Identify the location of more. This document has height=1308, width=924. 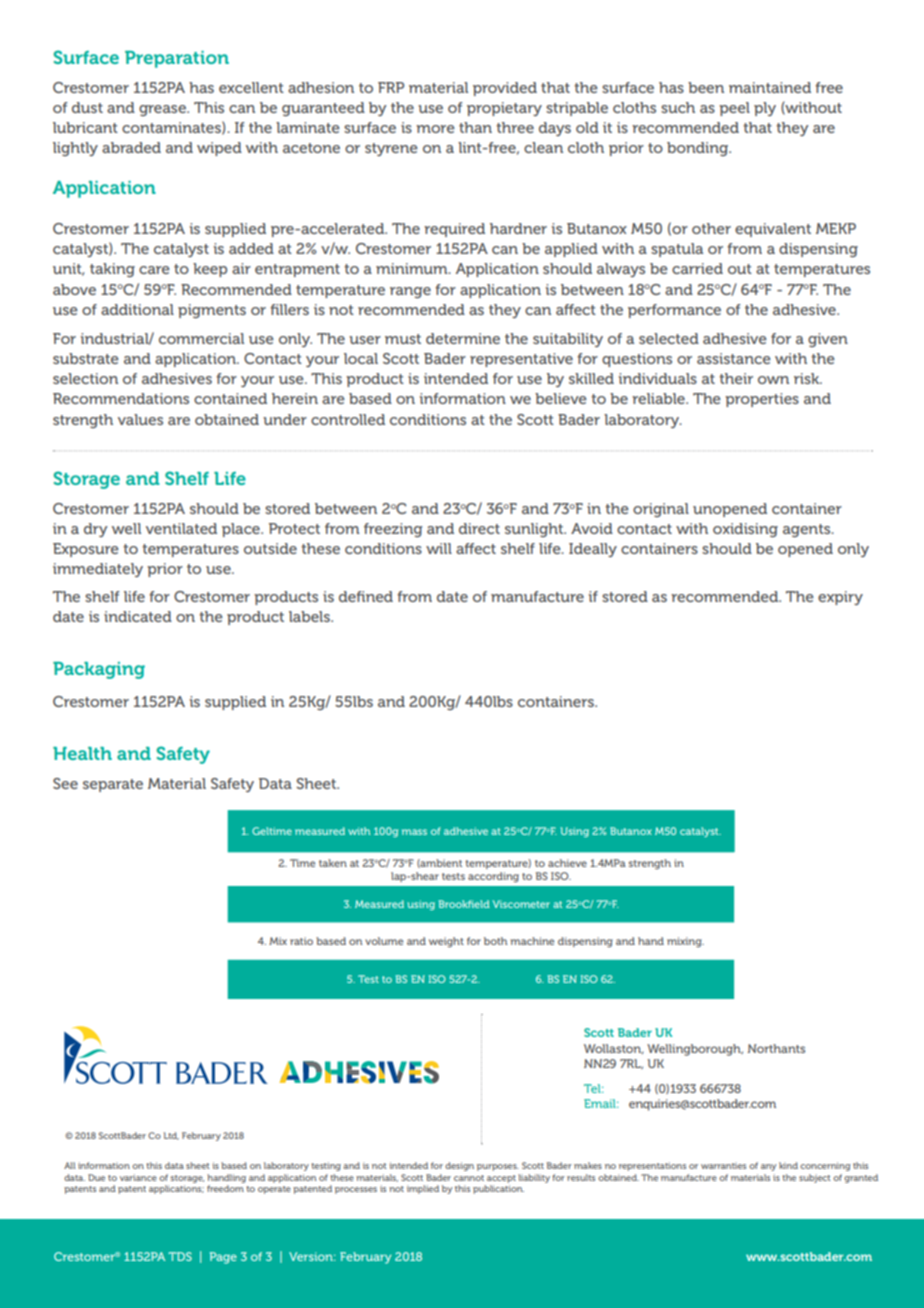
(435, 129).
